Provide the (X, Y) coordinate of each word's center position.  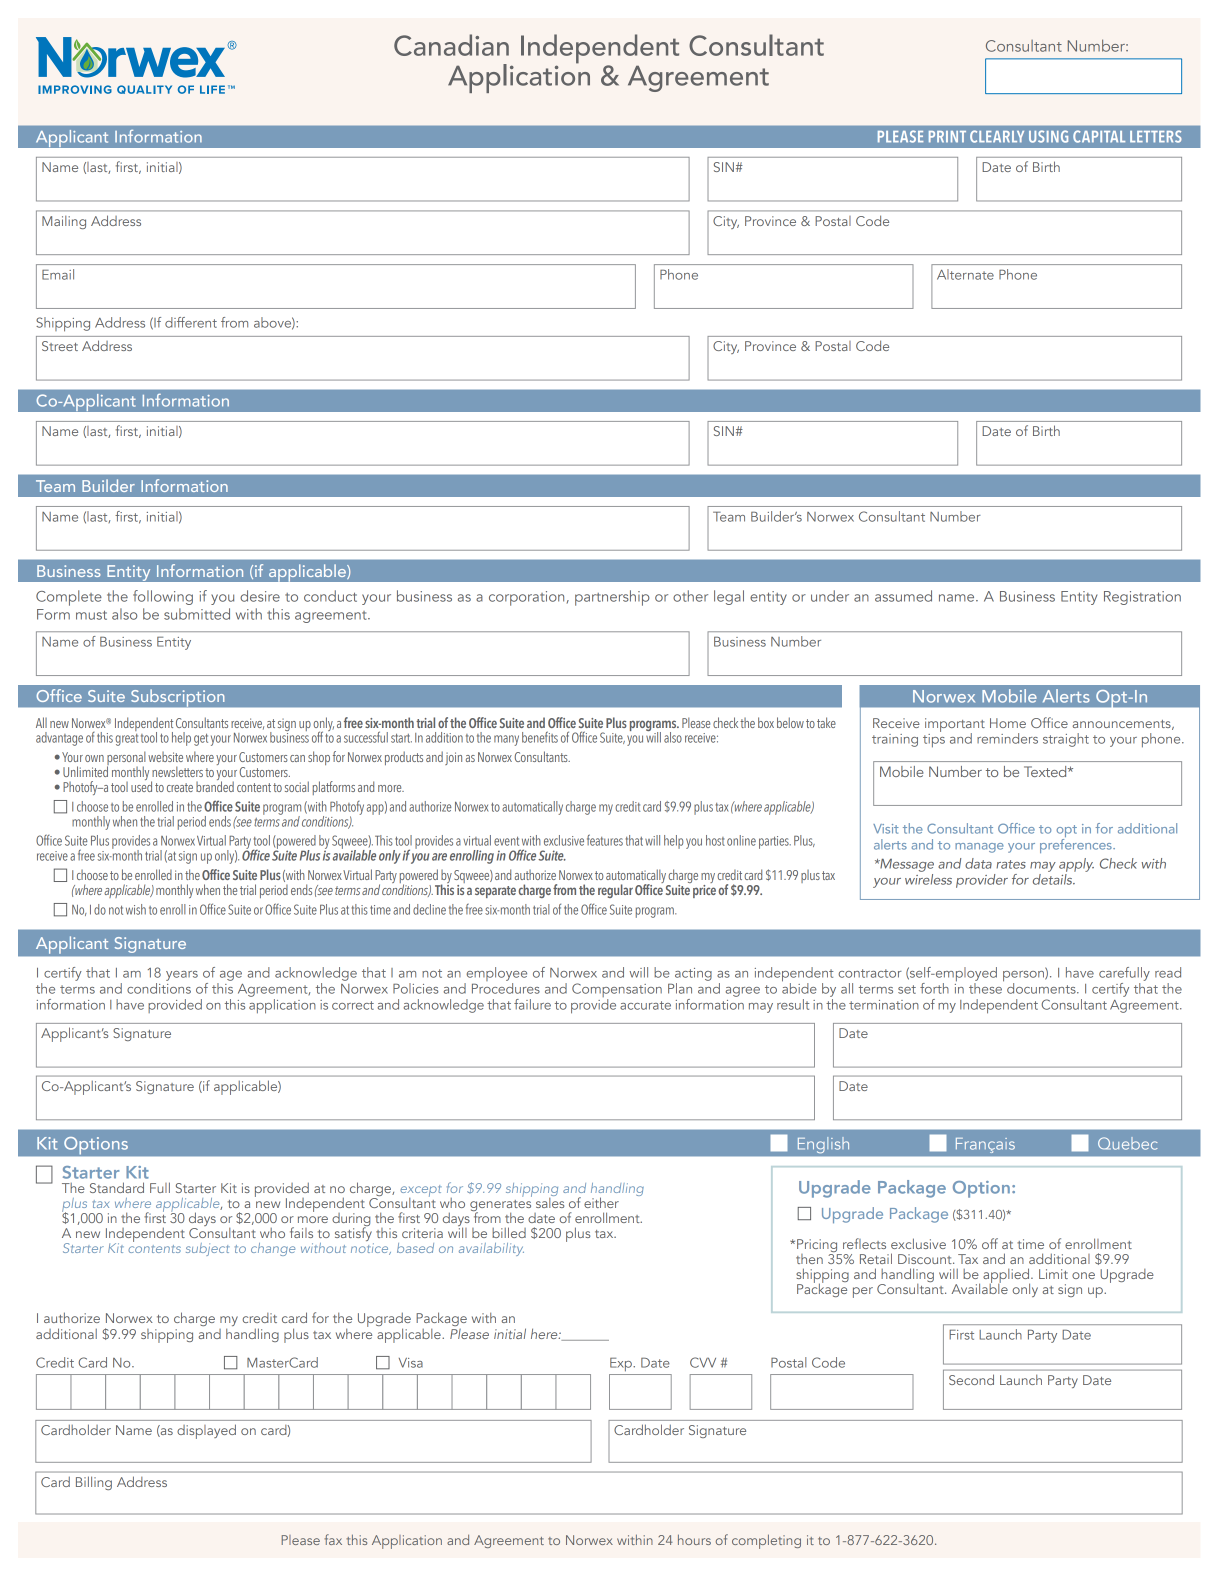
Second (971, 1379)
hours (694, 1539)
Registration (1142, 598)
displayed (206, 1431)
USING (1048, 136)
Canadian (451, 45)
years (182, 976)
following (163, 597)
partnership (612, 598)
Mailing (64, 222)
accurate (645, 1005)
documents (1042, 988)
